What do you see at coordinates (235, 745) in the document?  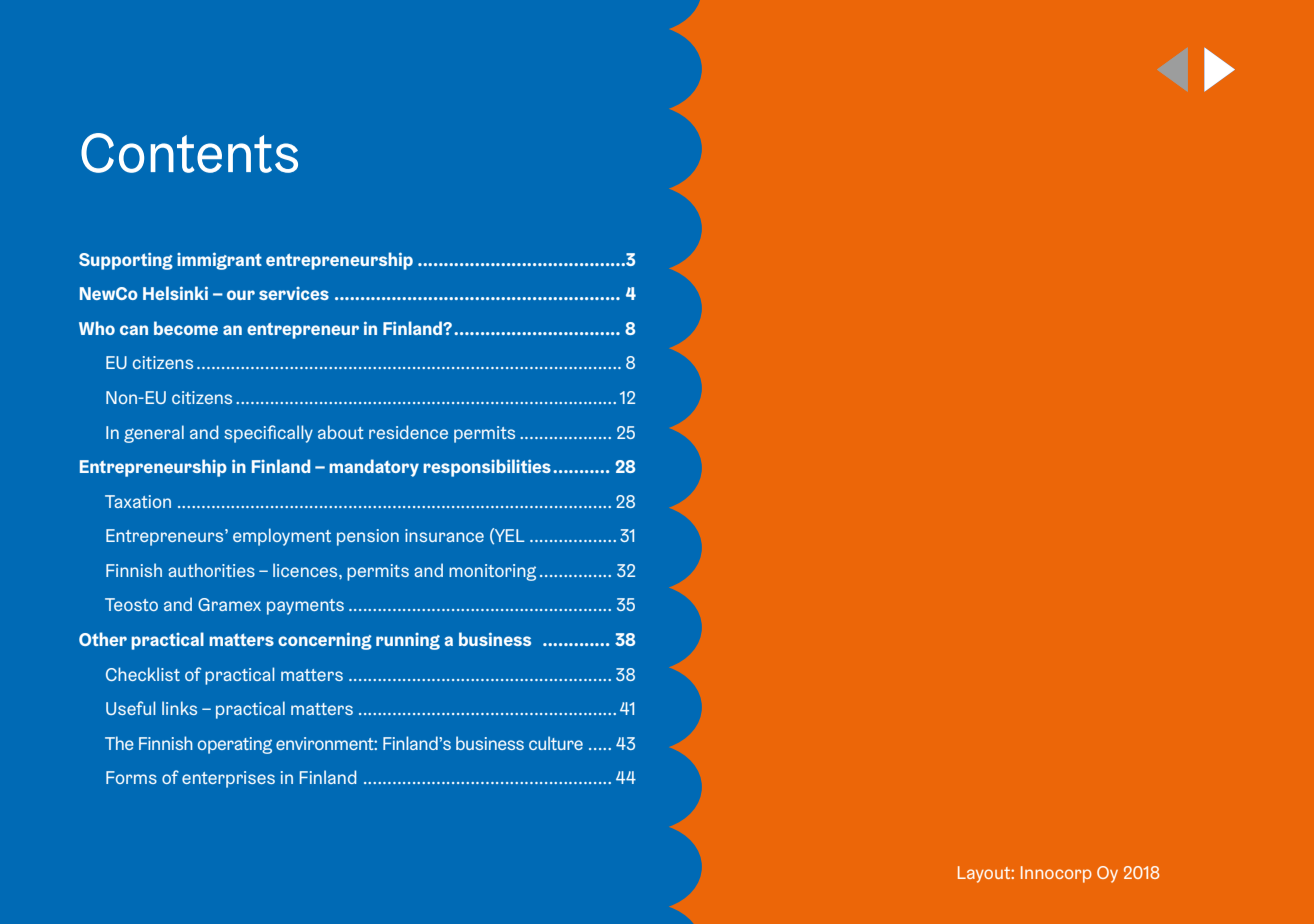 I see `operating` at bounding box center [235, 745].
